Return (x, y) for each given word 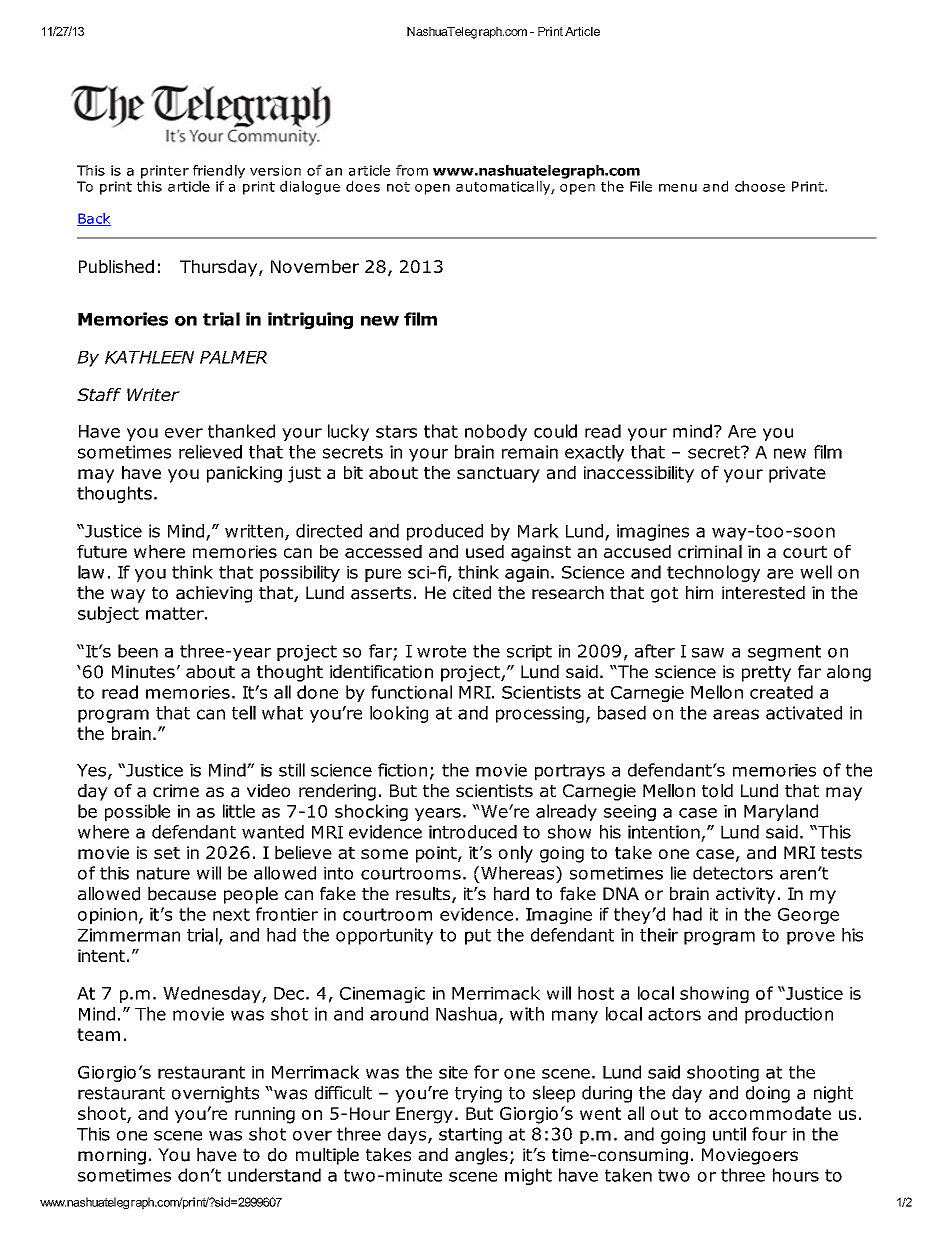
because (182, 894)
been (138, 651)
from (412, 170)
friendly (219, 172)
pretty (766, 674)
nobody (496, 432)
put (478, 937)
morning (112, 1156)
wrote (441, 651)
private (797, 474)
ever (184, 433)
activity (745, 895)
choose (760, 186)
